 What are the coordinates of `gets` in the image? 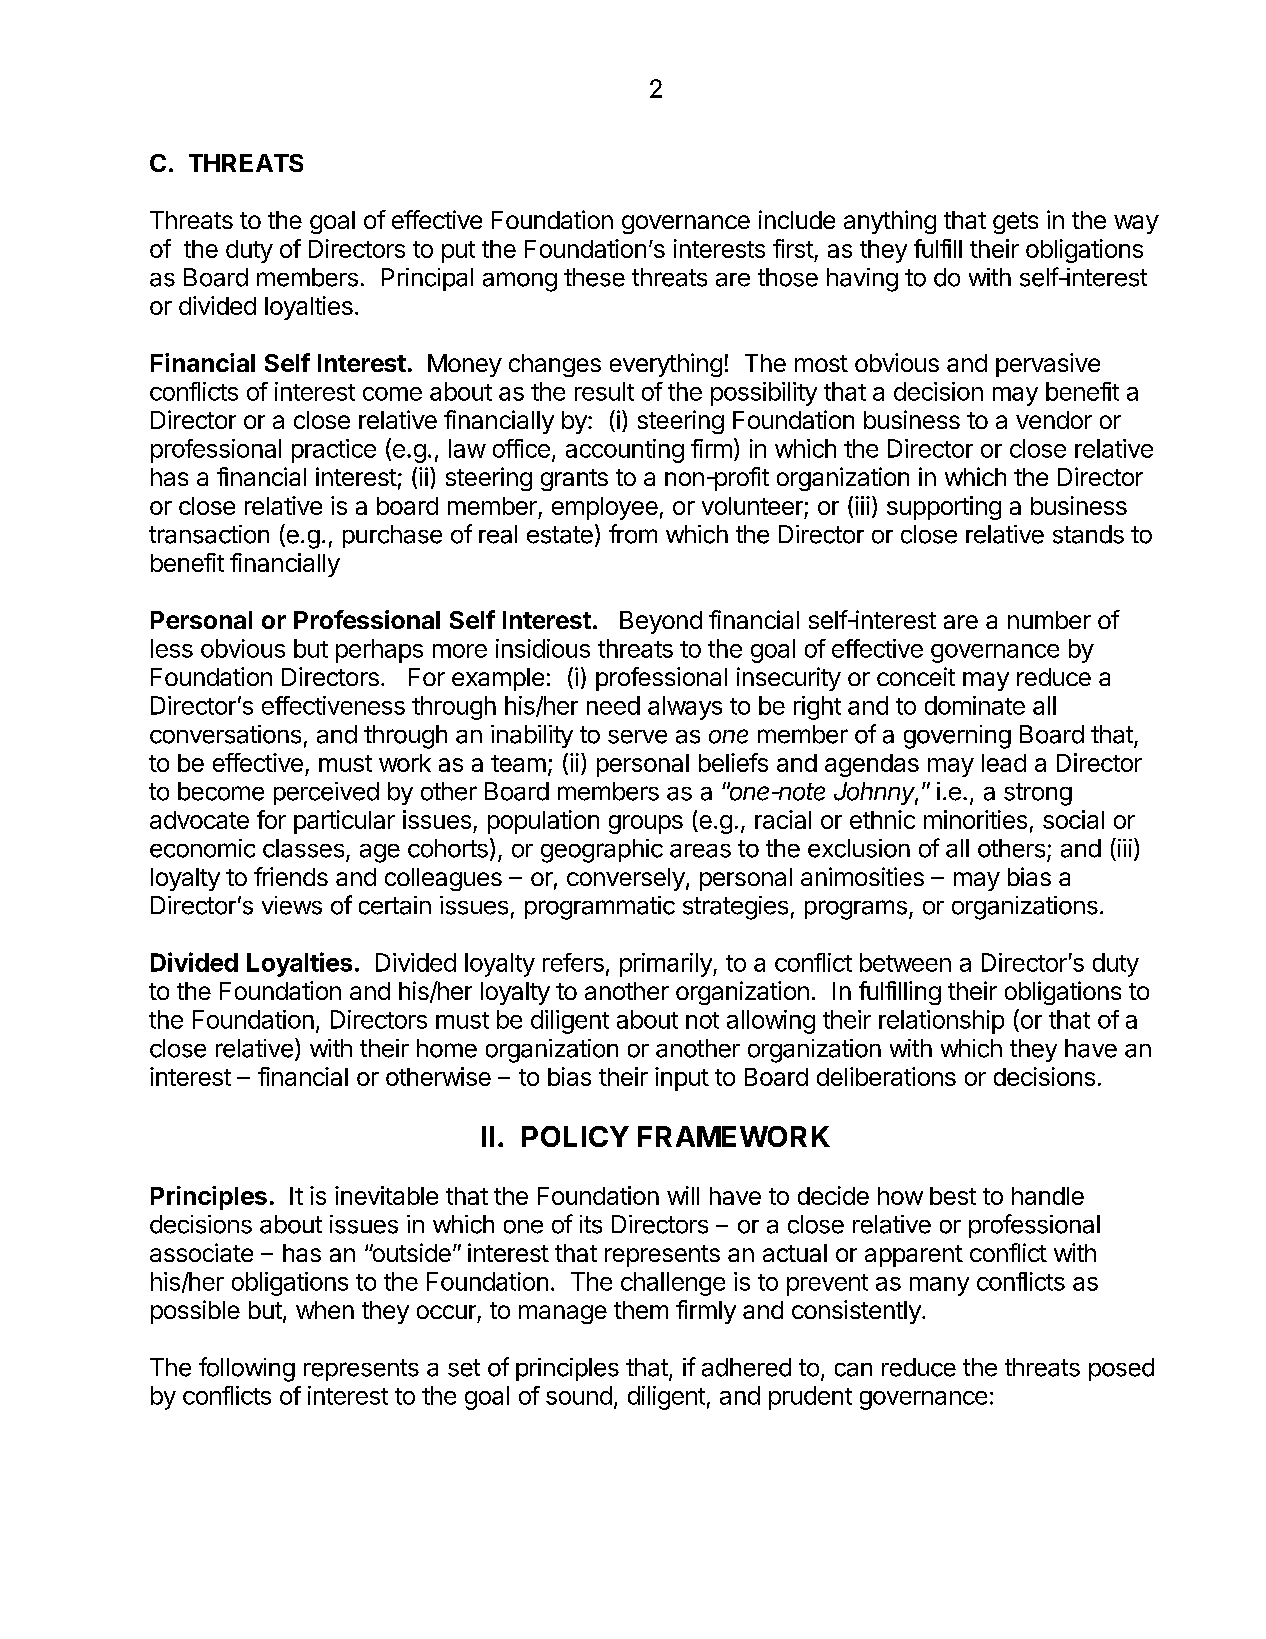 It's located at (1015, 223).
